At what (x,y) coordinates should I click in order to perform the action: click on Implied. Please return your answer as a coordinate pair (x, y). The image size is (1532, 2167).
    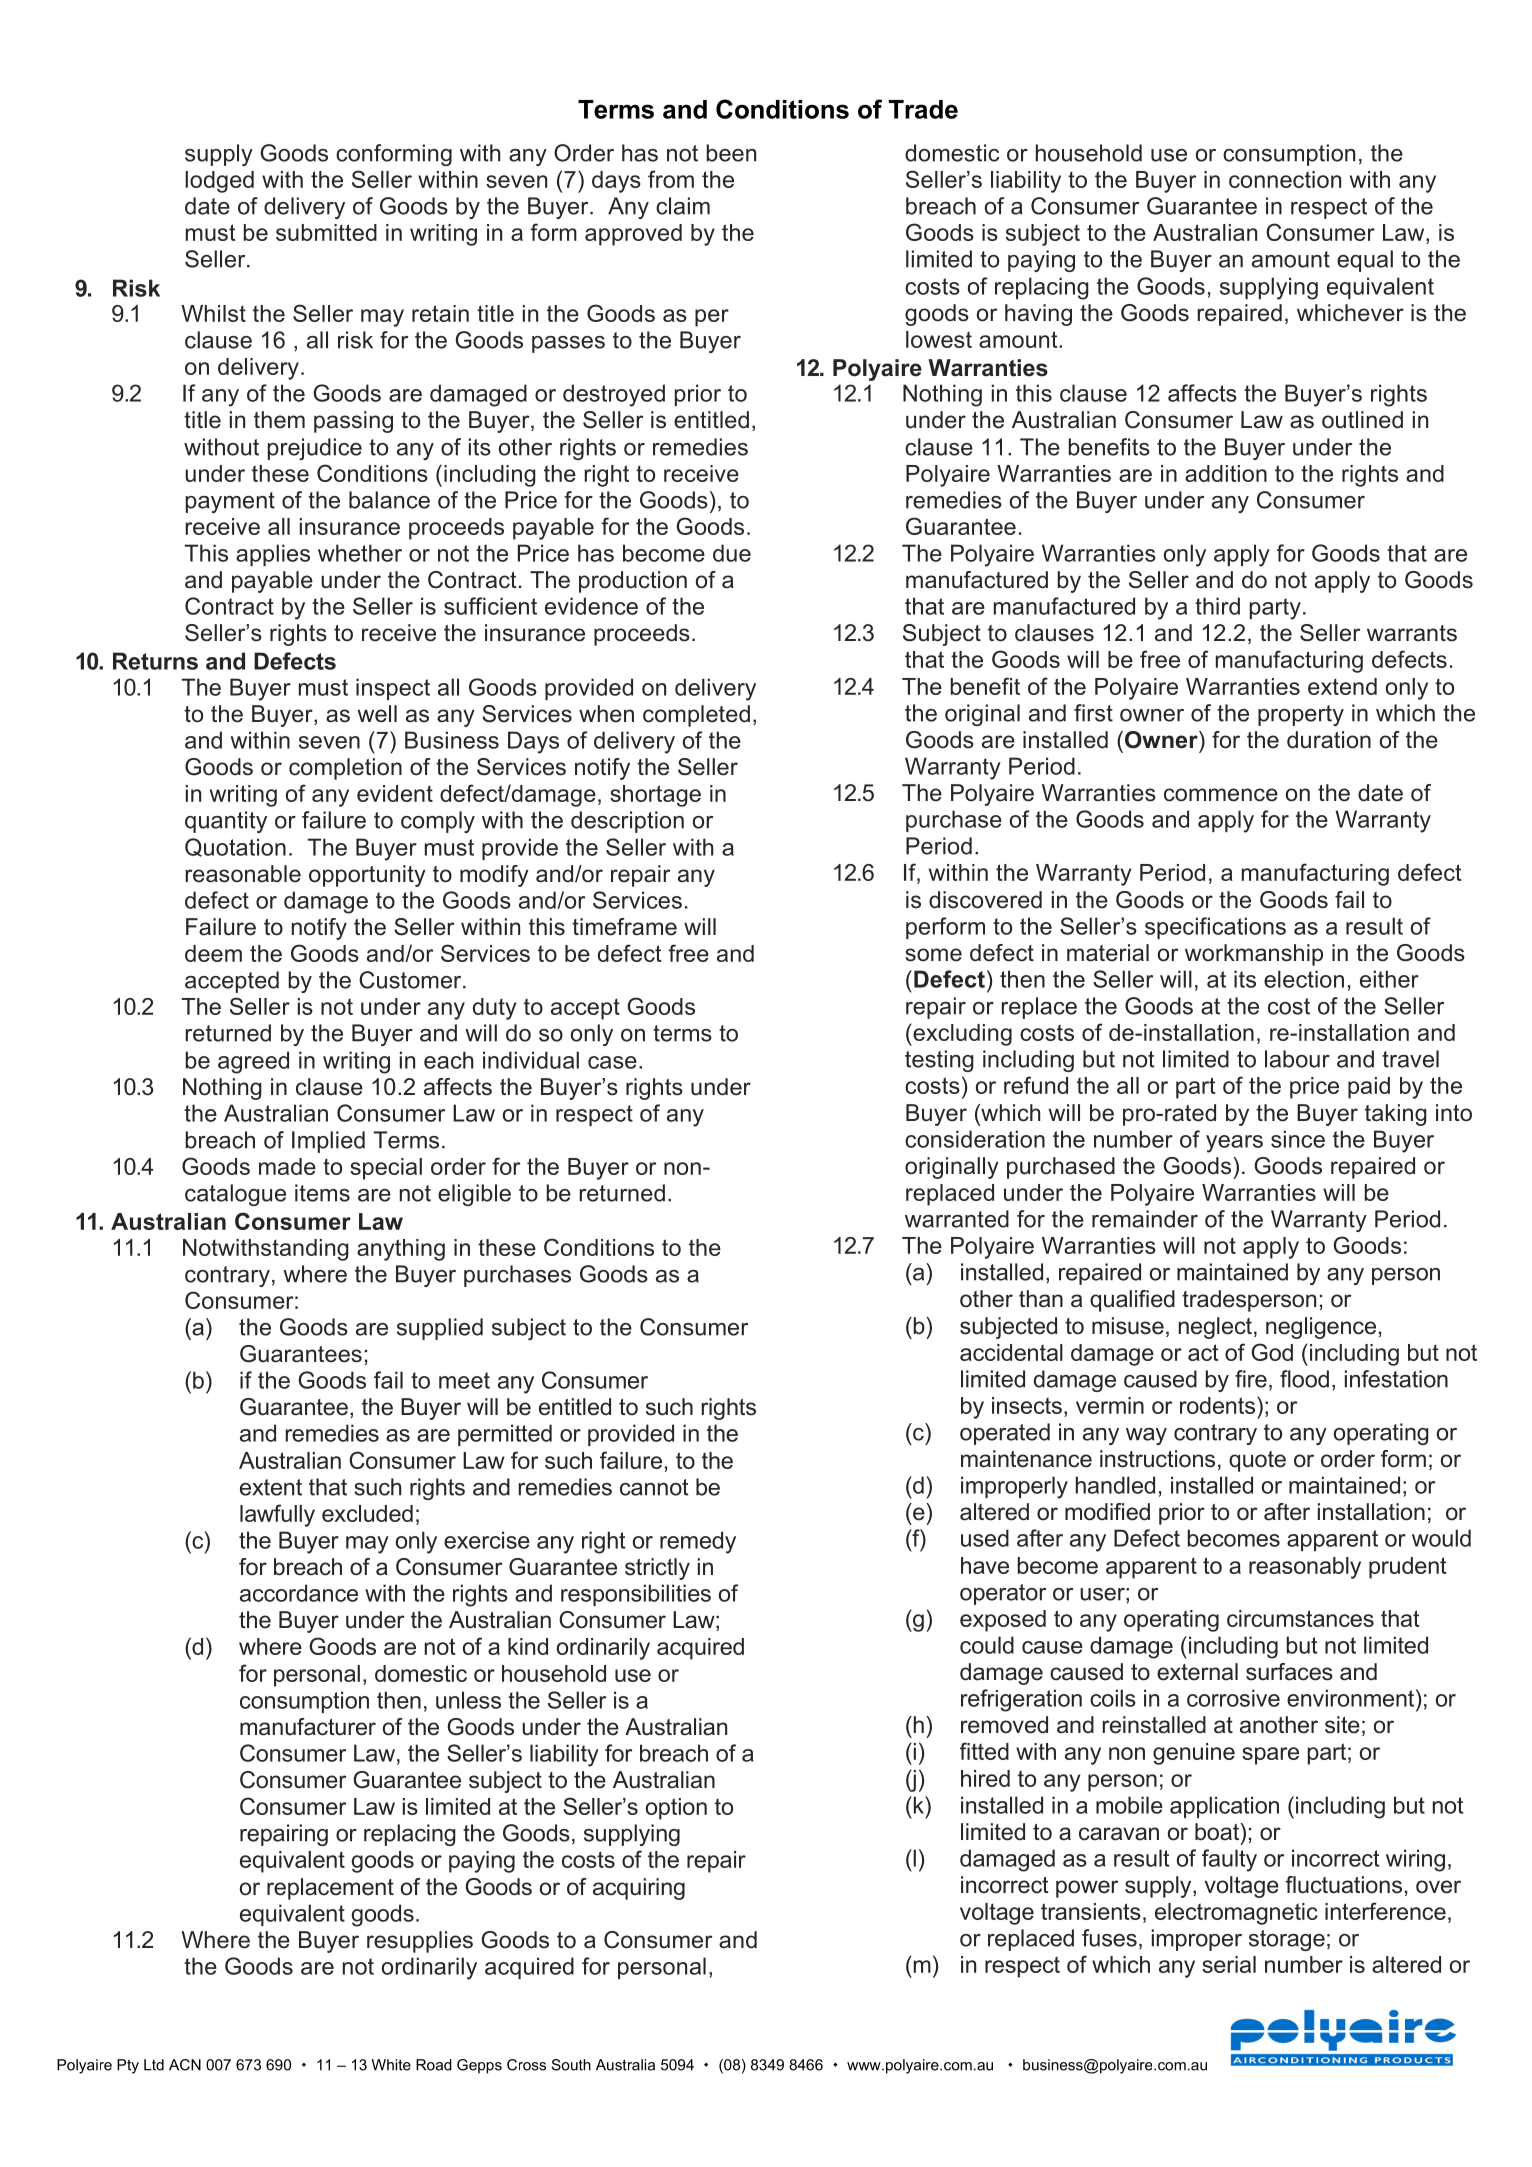
    Looking at the image, I should click on (328, 1142).
